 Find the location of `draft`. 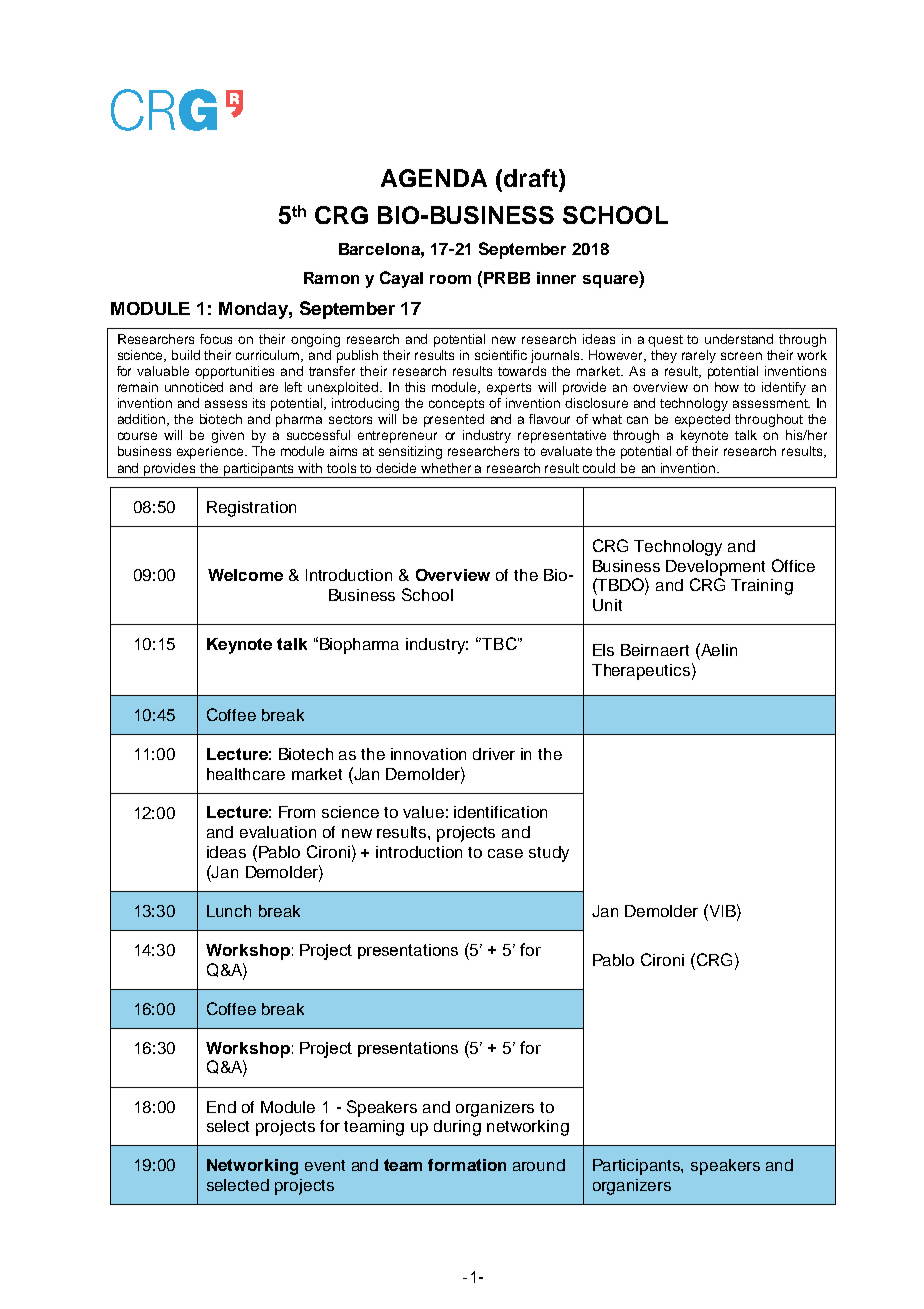

draft is located at coordinates (530, 178).
